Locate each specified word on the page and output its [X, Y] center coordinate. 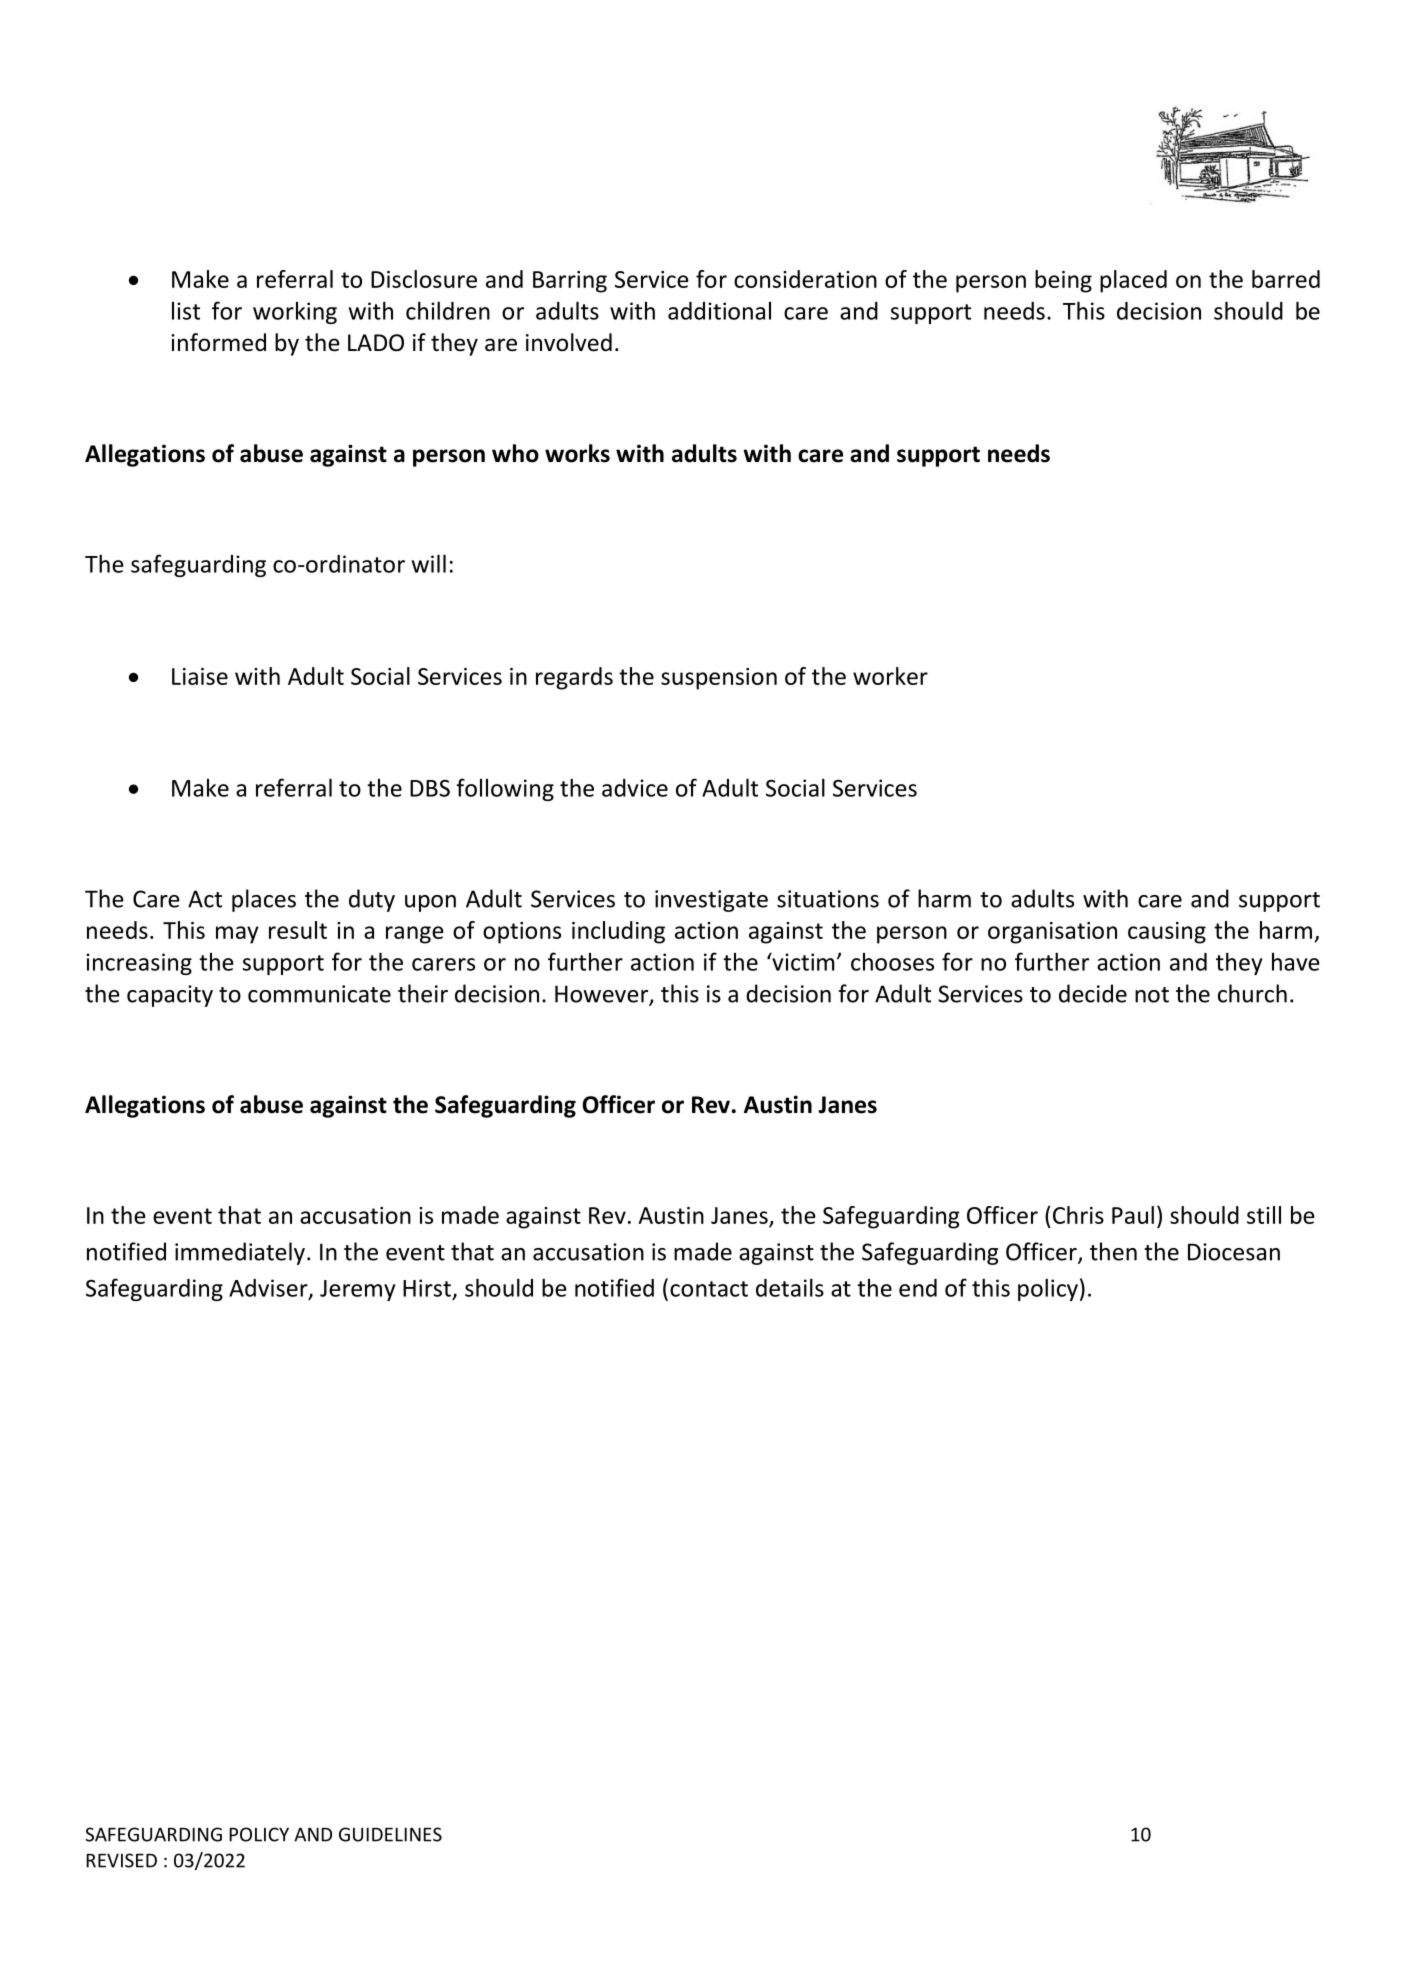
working [295, 313]
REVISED [121, 1860]
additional [719, 311]
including [618, 932]
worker [890, 676]
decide [1093, 993]
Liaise [200, 676]
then [1113, 1251]
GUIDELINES [390, 1834]
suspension [719, 679]
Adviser [269, 1289]
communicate [319, 994]
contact [709, 1289]
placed [1133, 281]
